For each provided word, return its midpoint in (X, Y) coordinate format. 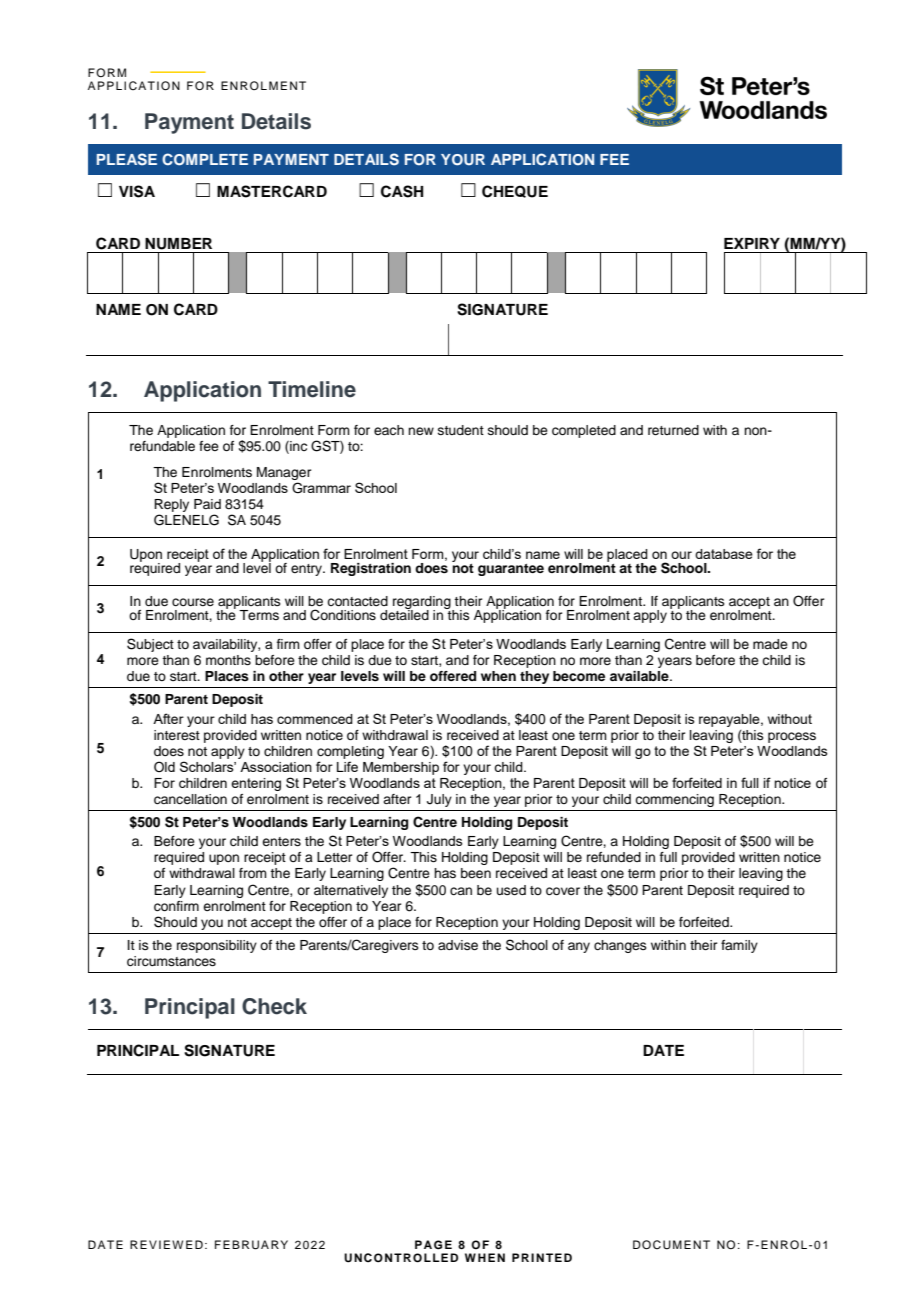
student (461, 430)
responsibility (217, 946)
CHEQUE (515, 191)
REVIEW (156, 1244)
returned (673, 430)
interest (177, 735)
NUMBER (178, 244)
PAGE (433, 1245)
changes (620, 946)
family (739, 946)
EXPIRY (752, 243)
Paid (207, 504)
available (640, 676)
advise (458, 945)
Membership (401, 768)
